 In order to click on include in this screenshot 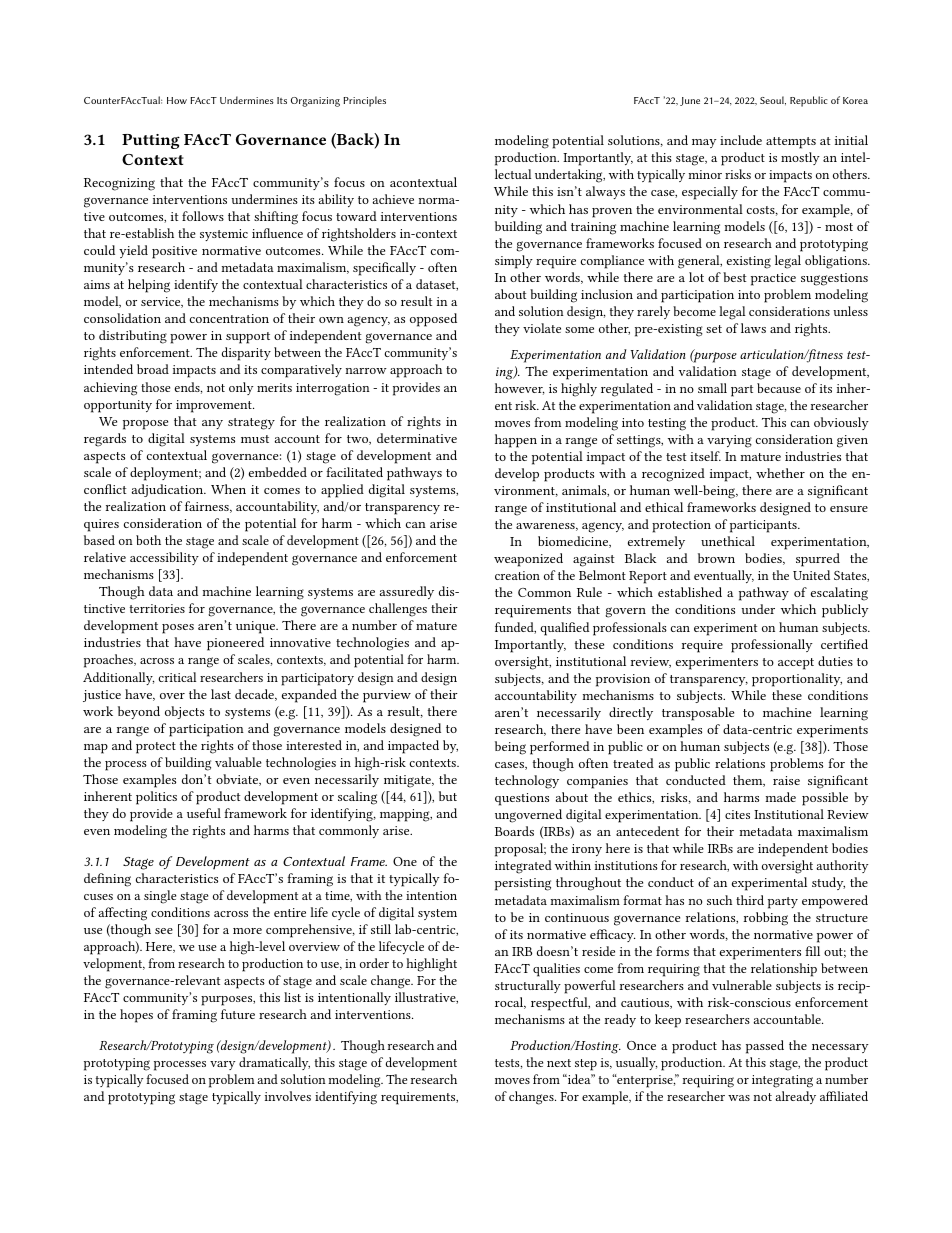, I will do `click(741, 140)`.
